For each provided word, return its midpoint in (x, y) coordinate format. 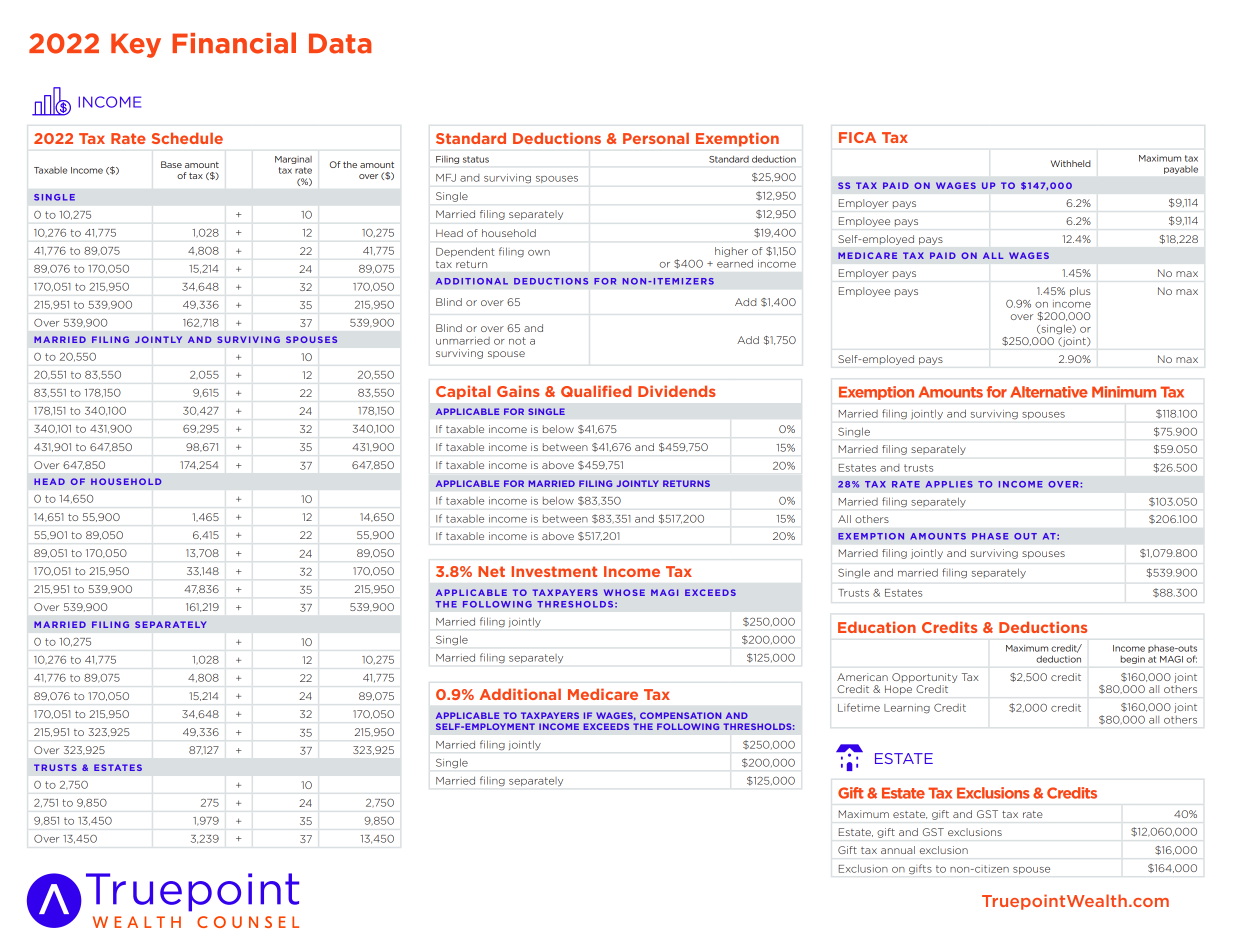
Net (491, 571)
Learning (907, 709)
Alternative (1049, 392)
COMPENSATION (680, 715)
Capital (463, 392)
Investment (554, 571)
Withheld (1071, 163)
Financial (234, 43)
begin (1133, 660)
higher (731, 252)
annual (898, 850)
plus (1080, 292)
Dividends (677, 391)
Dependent (465, 252)
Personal (656, 138)
